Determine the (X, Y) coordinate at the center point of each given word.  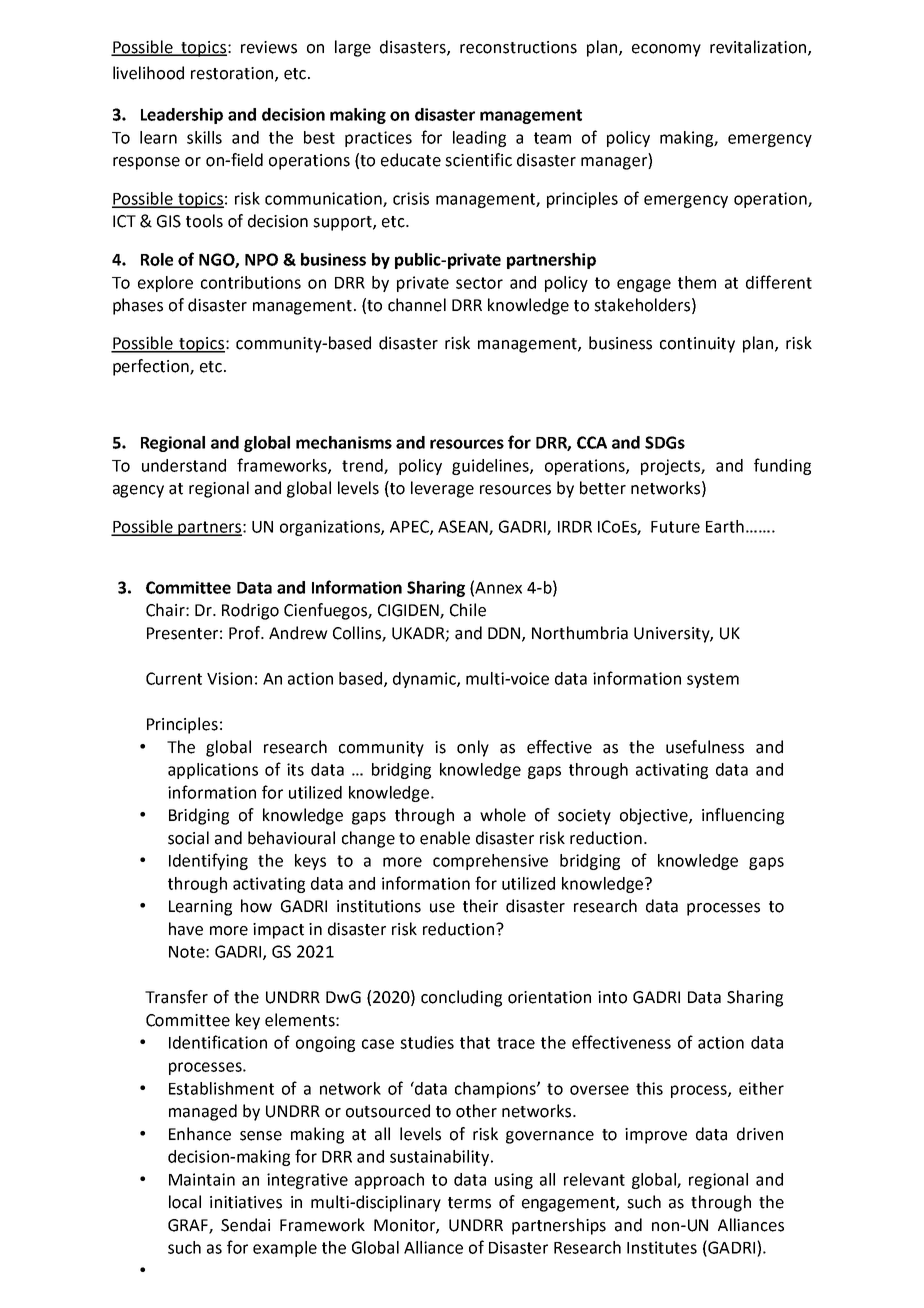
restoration (233, 74)
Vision (229, 678)
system (713, 680)
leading (479, 139)
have (186, 929)
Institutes (662, 1247)
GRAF (189, 1226)
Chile (468, 610)
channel (417, 305)
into (612, 997)
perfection (152, 367)
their (480, 906)
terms (469, 1203)
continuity (697, 345)
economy (666, 50)
